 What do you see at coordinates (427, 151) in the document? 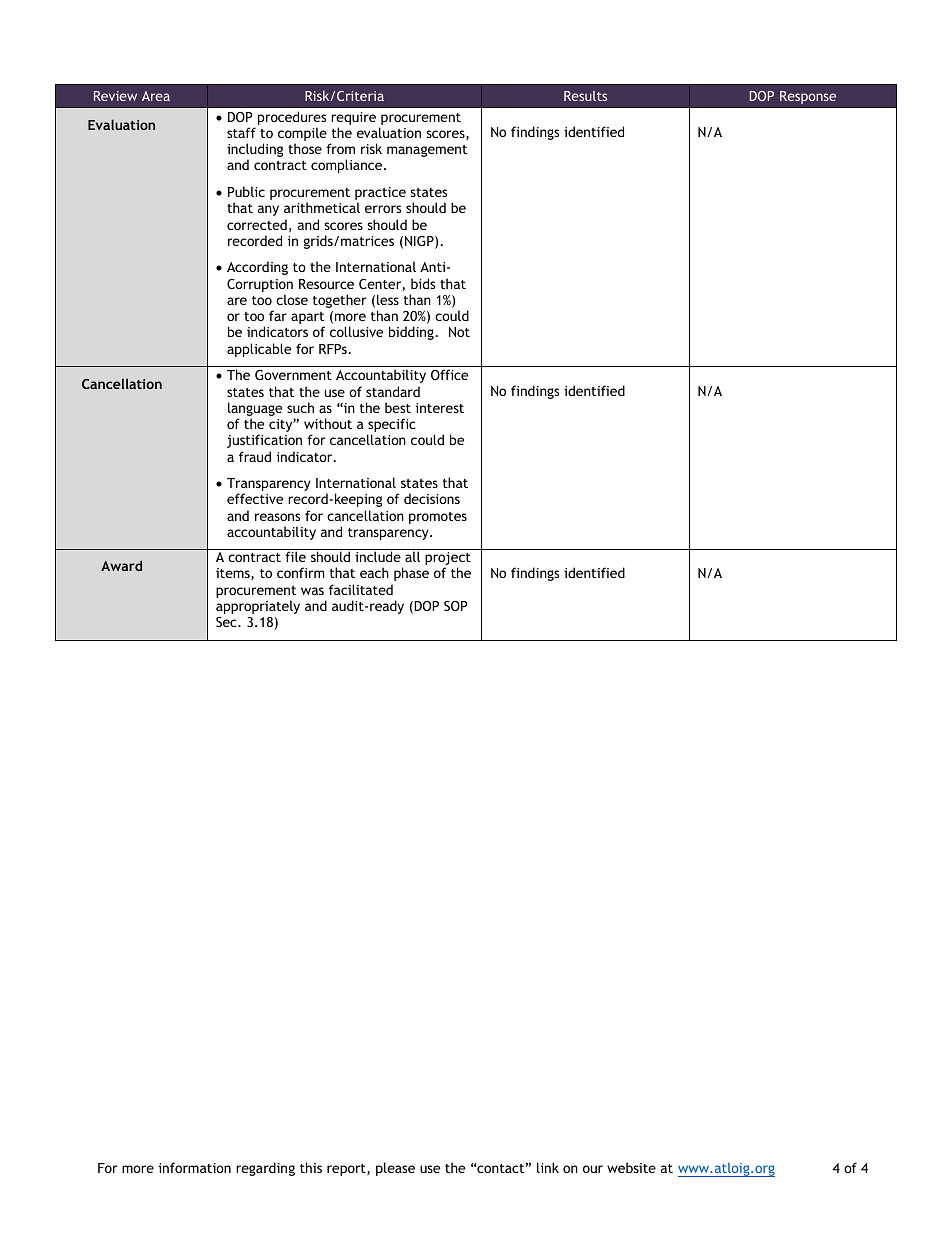
I see `management` at bounding box center [427, 151].
